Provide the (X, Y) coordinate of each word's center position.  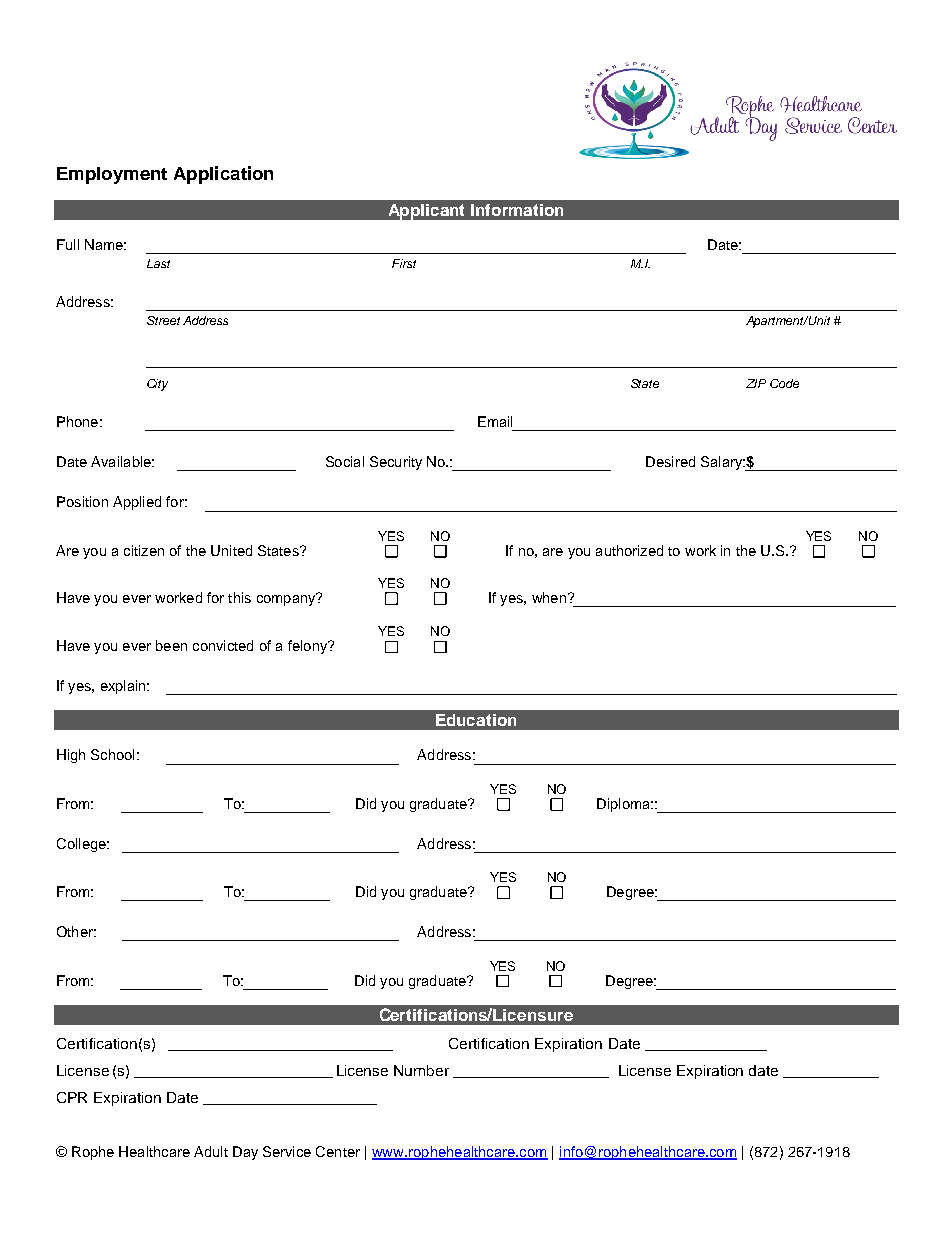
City (157, 385)
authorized (629, 550)
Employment (112, 175)
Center (338, 1151)
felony (308, 647)
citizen (144, 550)
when (549, 597)
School (112, 754)
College (82, 845)
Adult (211, 1151)
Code (784, 383)
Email (495, 421)
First (404, 263)
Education (476, 720)
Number (421, 1070)
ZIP (756, 383)
